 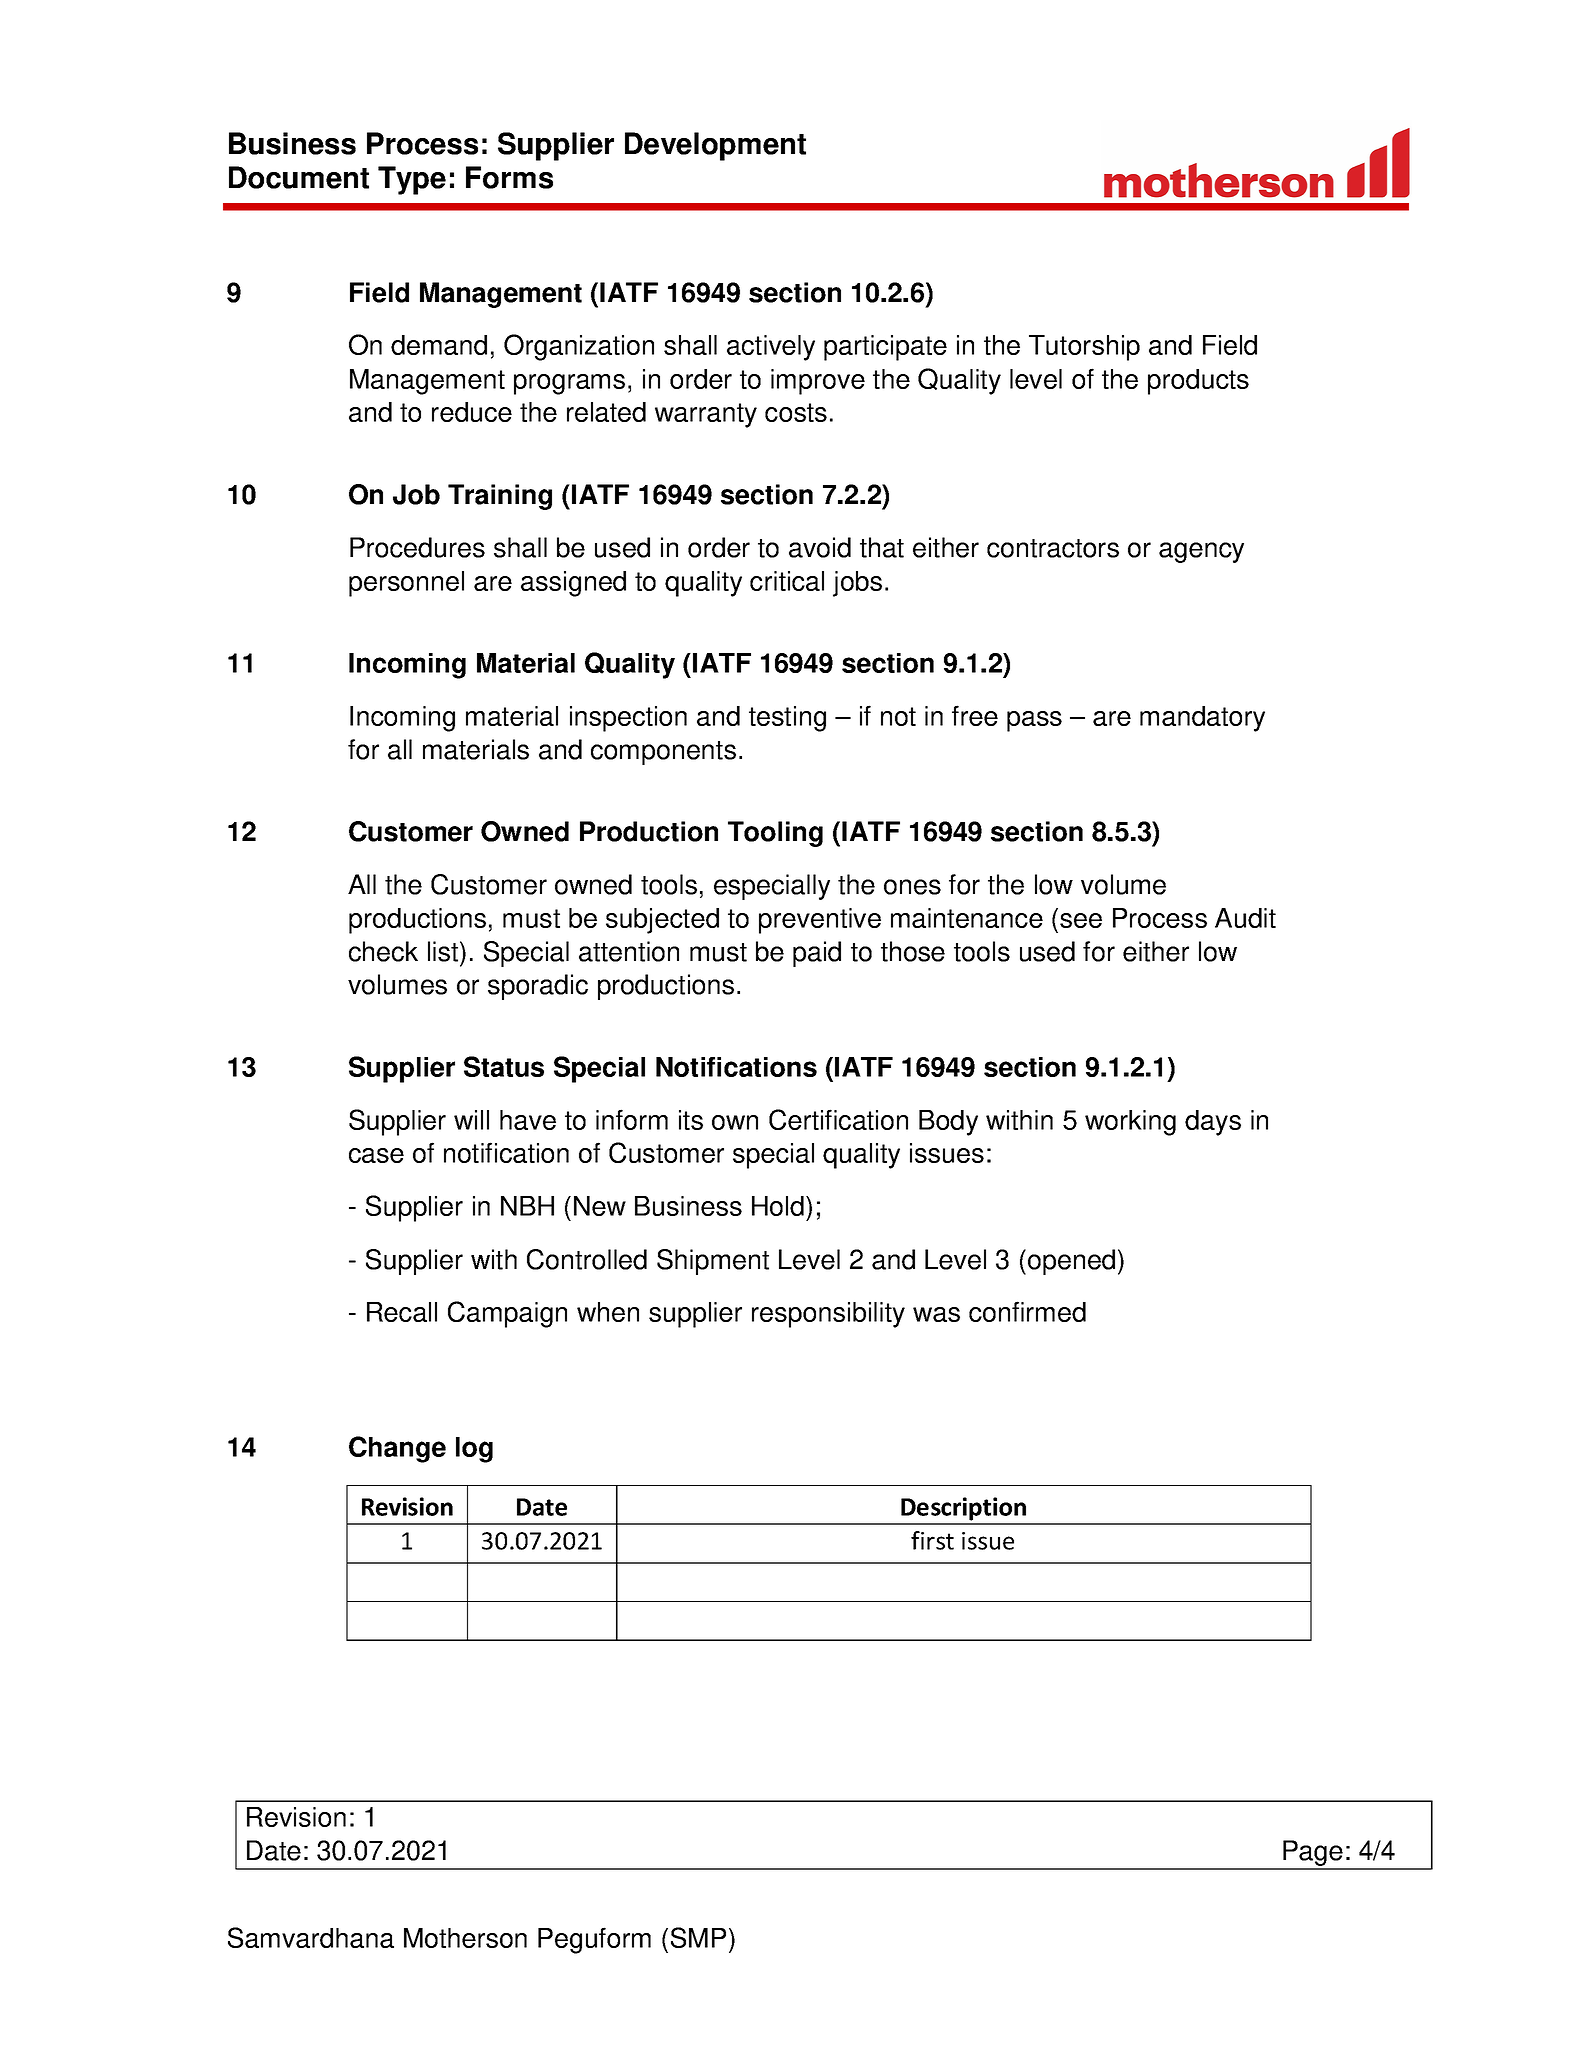 I want to click on Type, so click(x=412, y=180).
